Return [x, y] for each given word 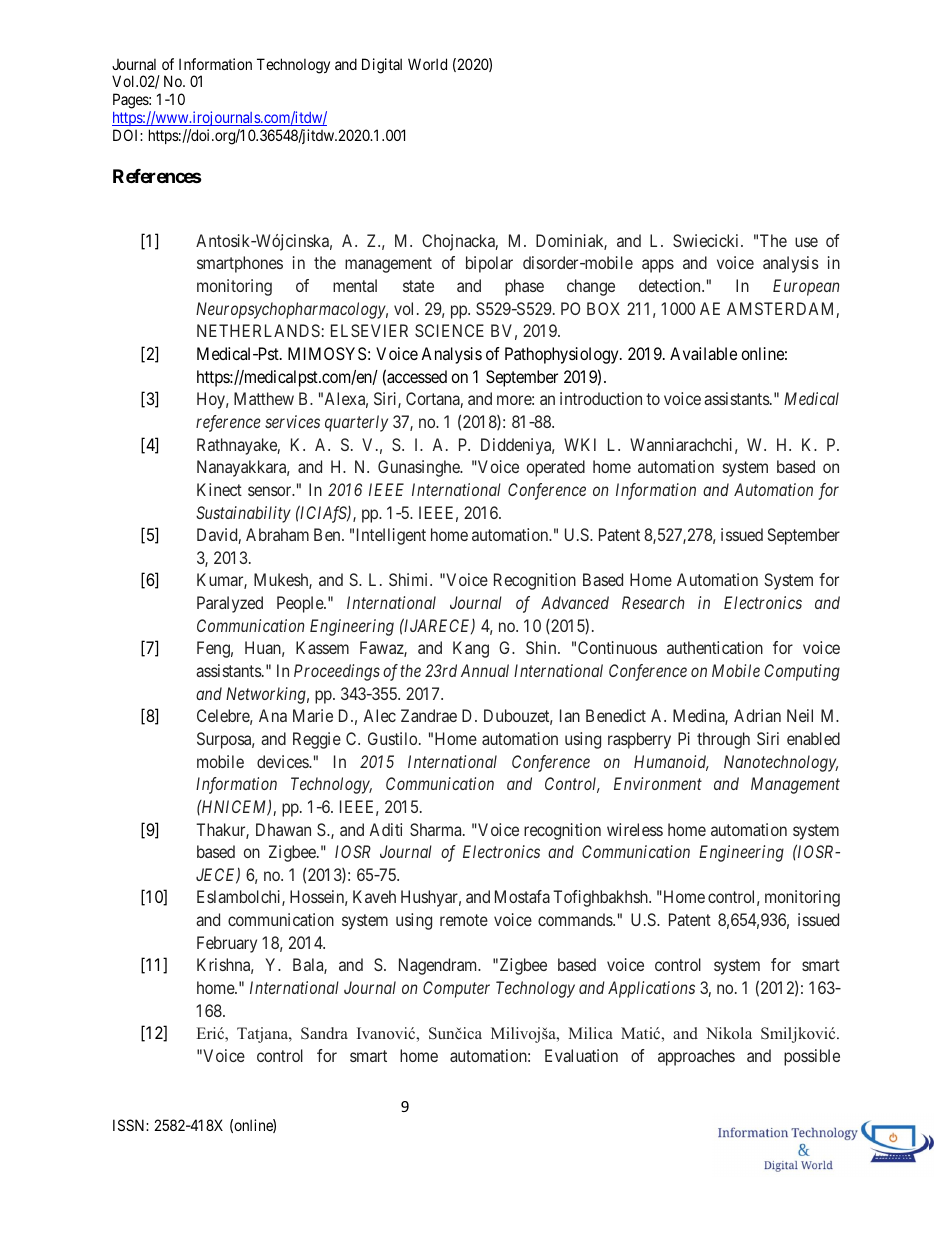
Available [703, 353]
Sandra [324, 1033]
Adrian [757, 715]
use [806, 242]
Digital [382, 66]
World [427, 64]
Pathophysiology [563, 355]
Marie [313, 715]
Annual [485, 670]
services [292, 421]
